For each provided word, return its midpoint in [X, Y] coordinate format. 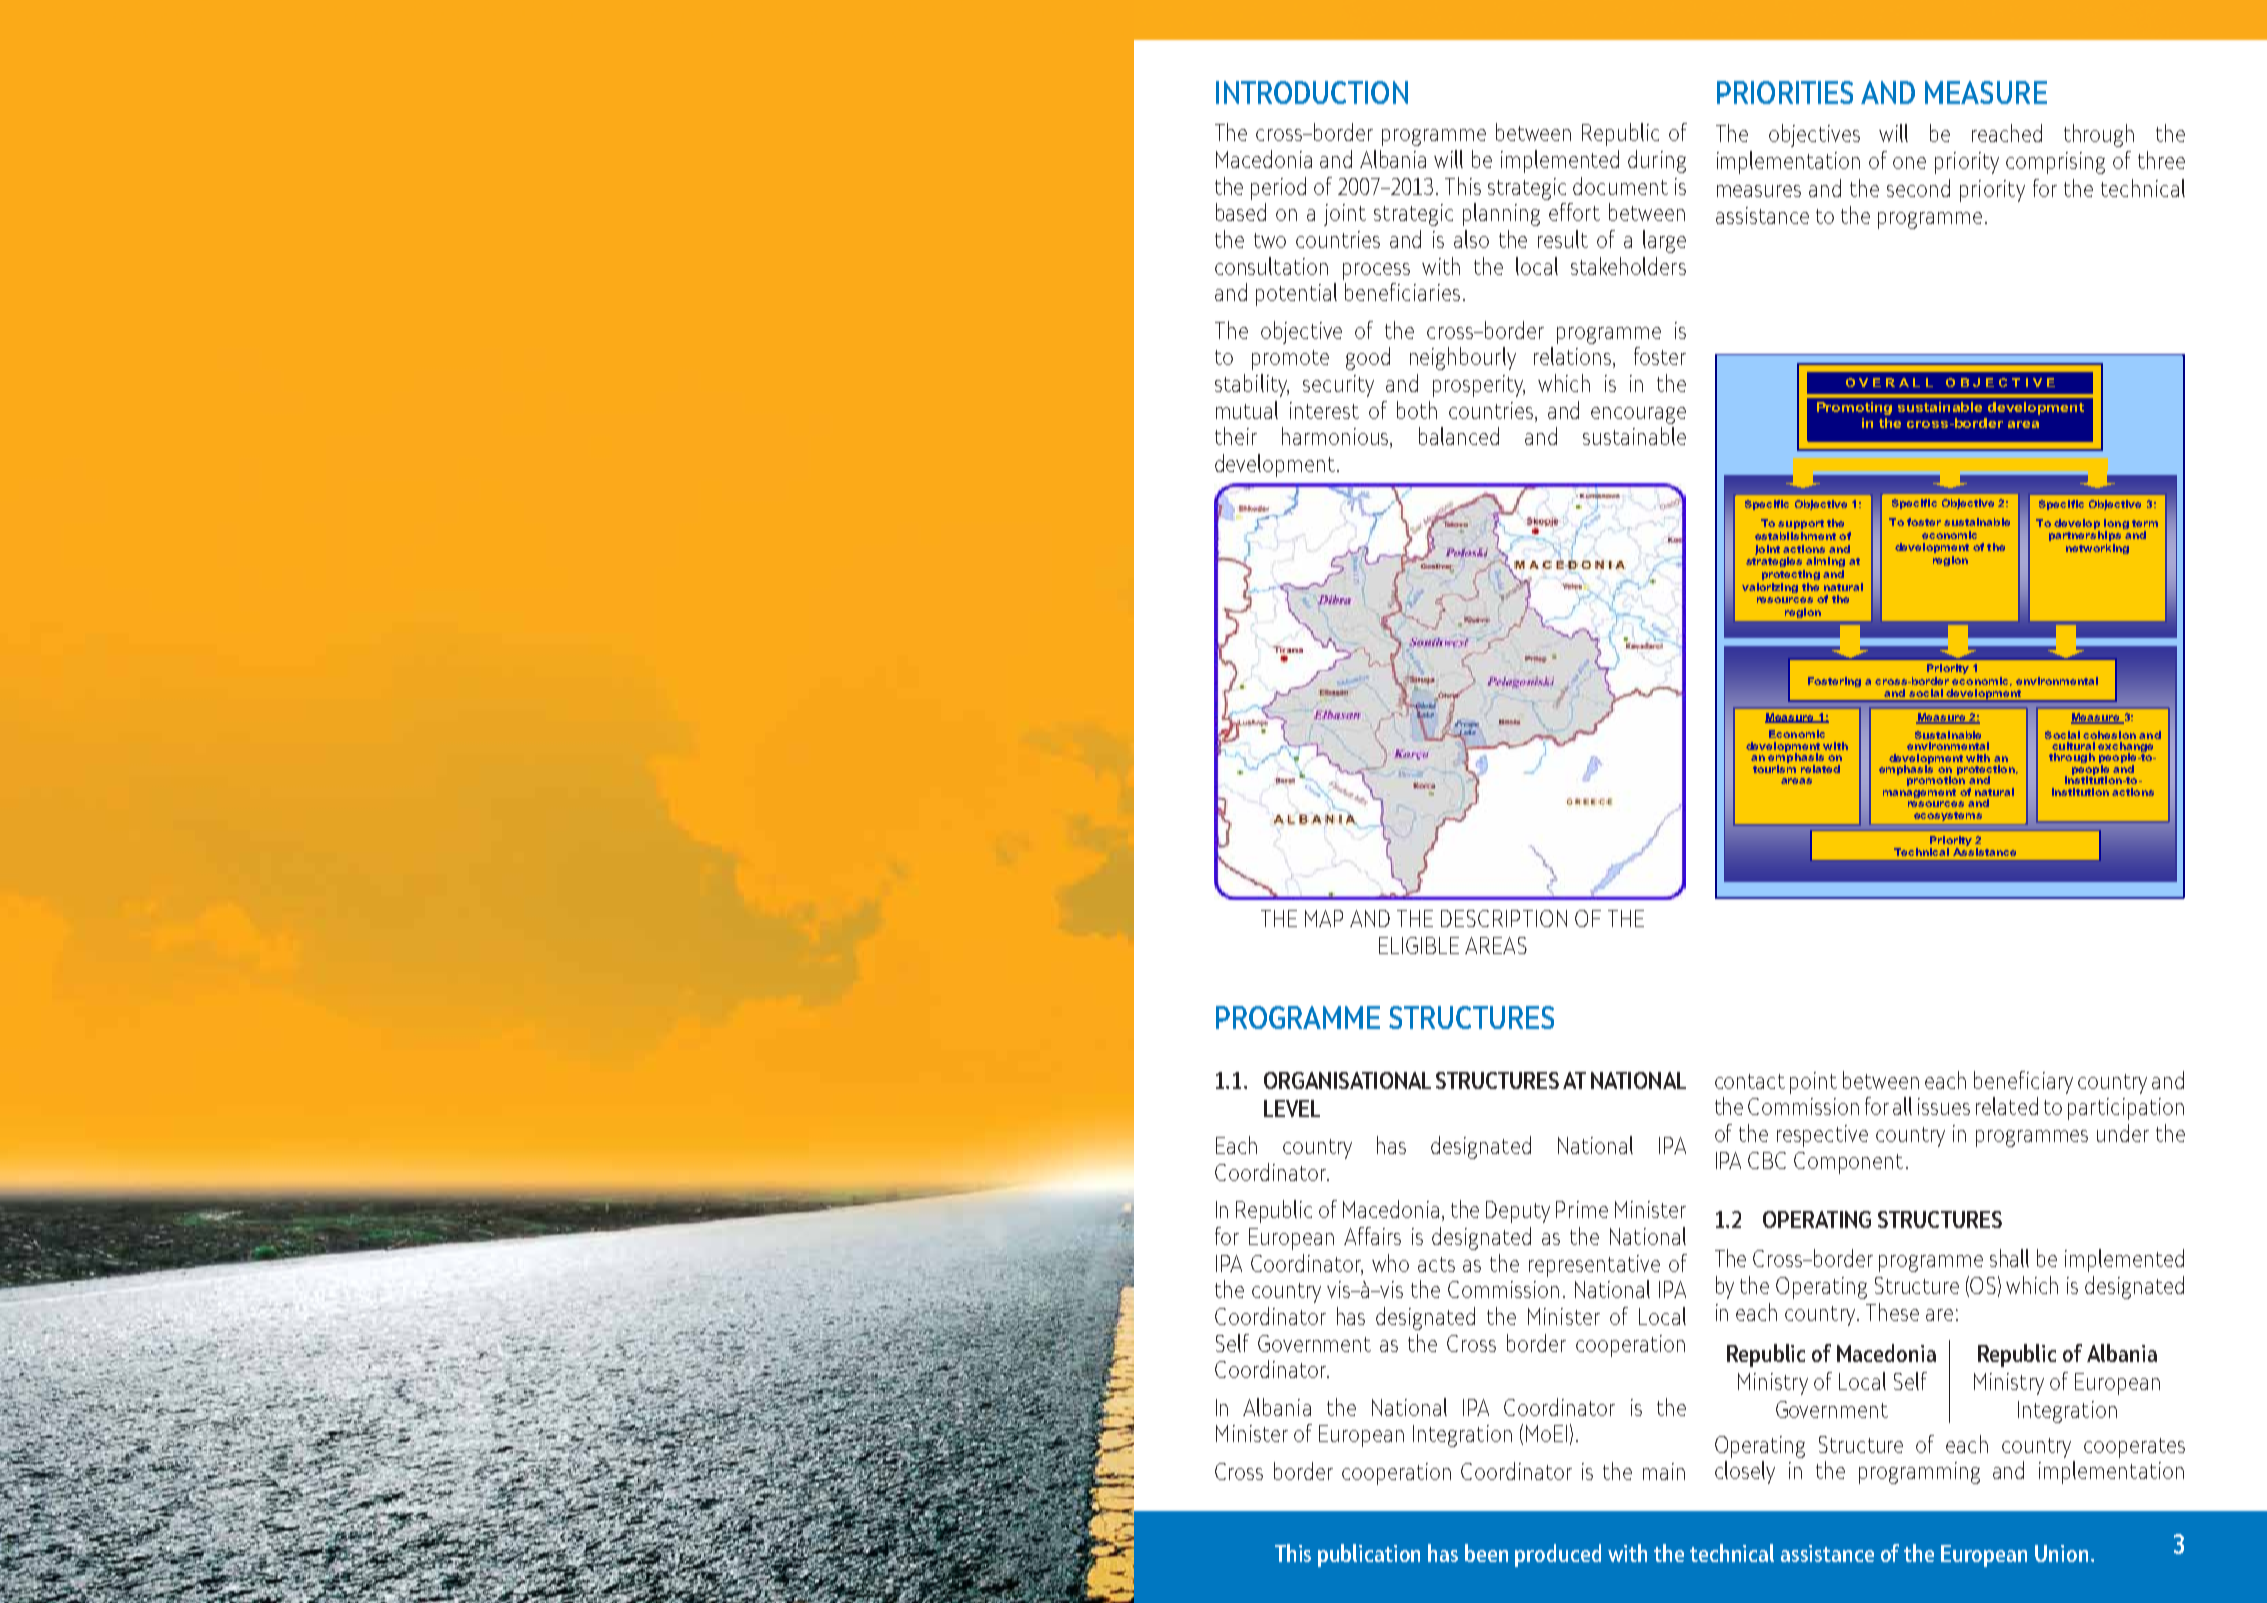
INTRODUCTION [1312, 92]
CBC [1767, 1160]
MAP [1324, 918]
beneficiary [2023, 1082]
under [2123, 1133]
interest [1324, 410]
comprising [2055, 163]
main [1664, 1471]
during [1657, 161]
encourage [1638, 415]
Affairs [1372, 1236]
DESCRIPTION [1504, 918]
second [1918, 188]
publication [1369, 1555]
